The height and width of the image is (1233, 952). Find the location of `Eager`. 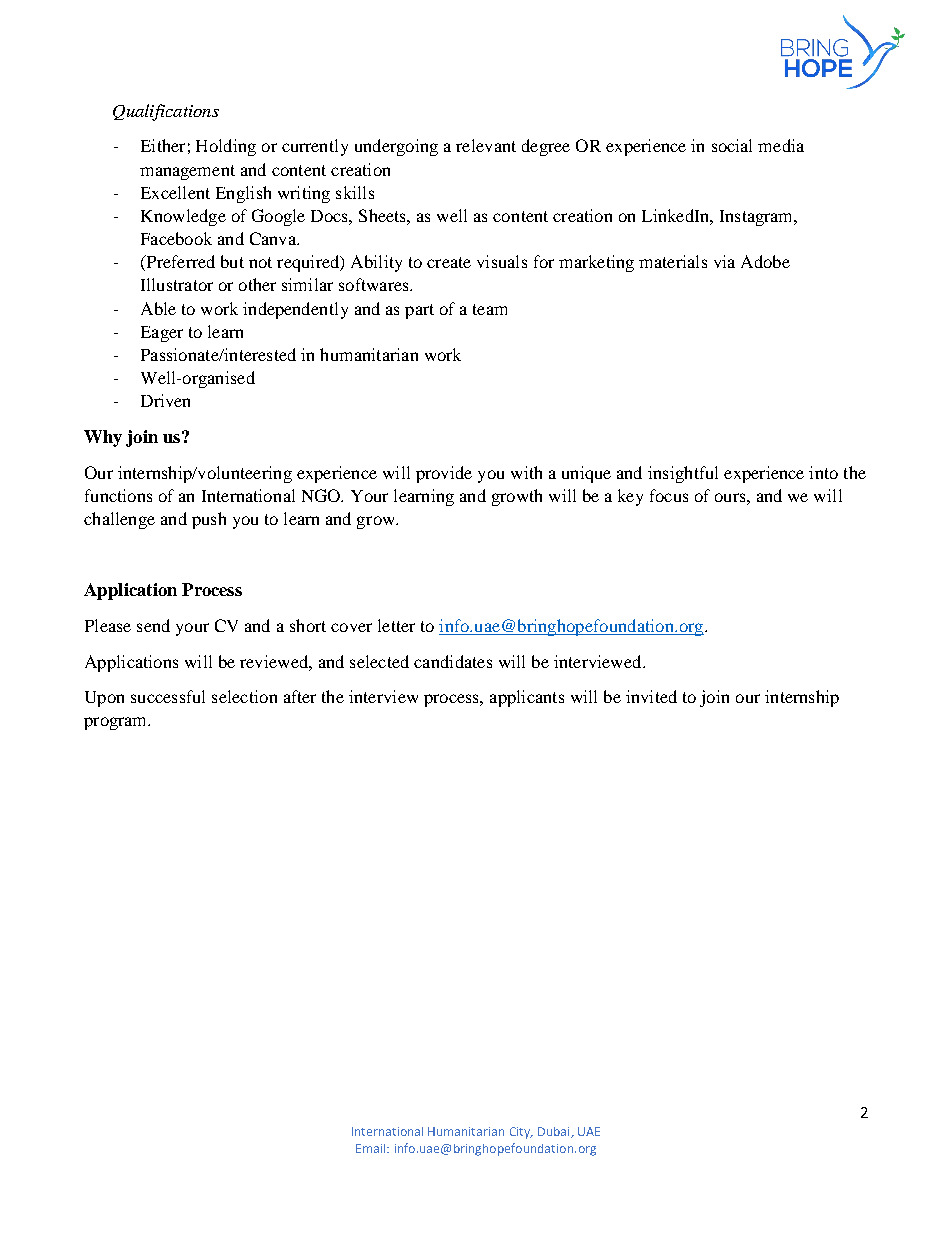

Eager is located at coordinates (162, 334).
